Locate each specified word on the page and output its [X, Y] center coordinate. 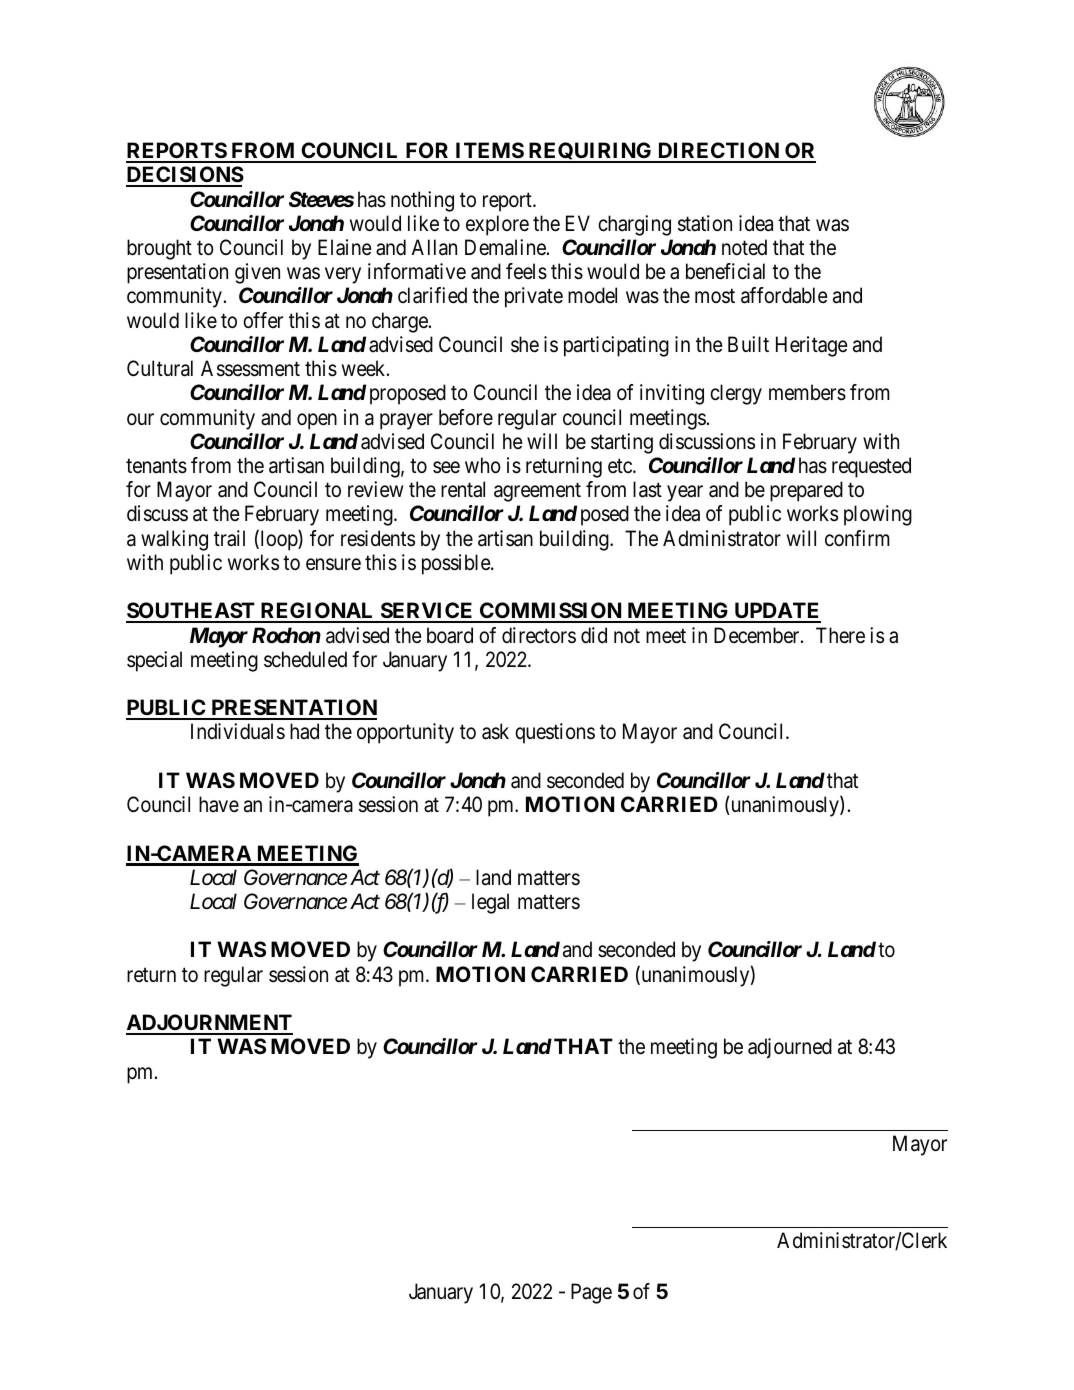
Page [591, 1293]
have [219, 804]
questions [555, 733]
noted [744, 247]
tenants [156, 466]
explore [497, 225]
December [758, 635]
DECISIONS [185, 176]
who [483, 465]
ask [495, 731]
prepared [806, 491]
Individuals [238, 731]
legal [490, 903]
